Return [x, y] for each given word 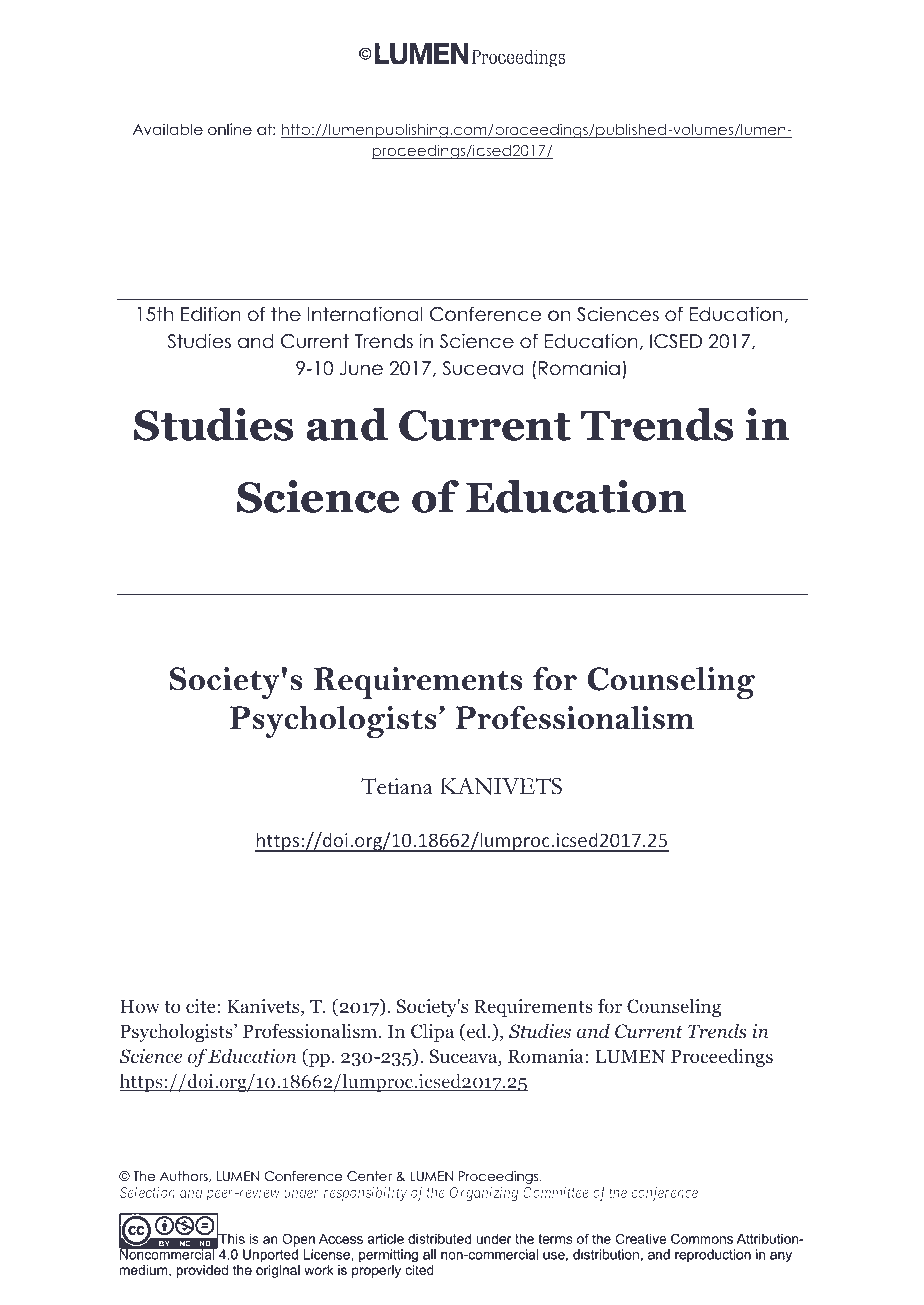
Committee [556, 1192]
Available [168, 129]
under [301, 1192]
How [140, 1006]
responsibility [365, 1193]
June [361, 368]
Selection [147, 1192]
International [365, 314]
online [230, 129]
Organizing [484, 1193]
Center [369, 1176]
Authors [185, 1176]
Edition [211, 314]
